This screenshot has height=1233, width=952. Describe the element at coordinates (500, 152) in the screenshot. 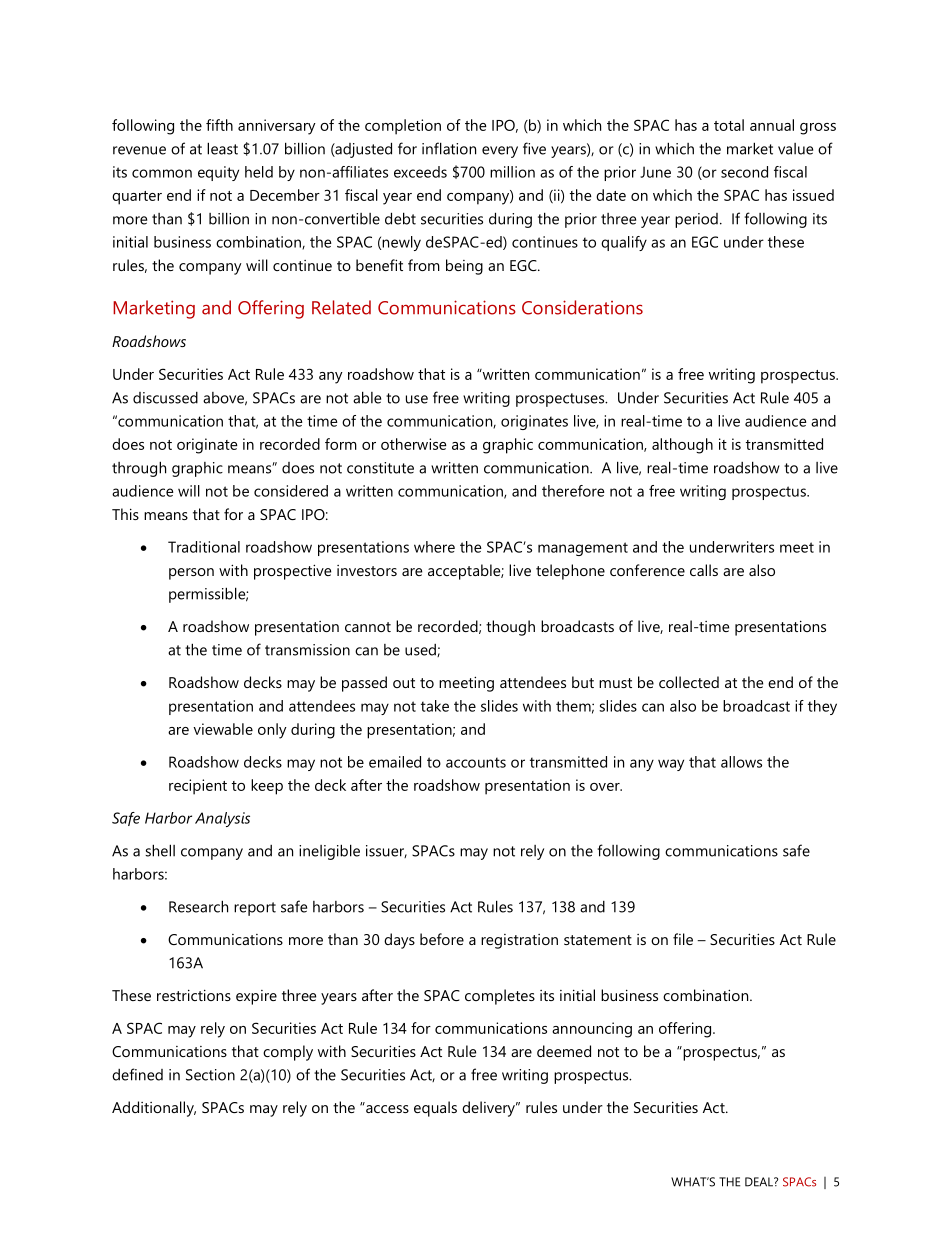

I see `every` at that location.
